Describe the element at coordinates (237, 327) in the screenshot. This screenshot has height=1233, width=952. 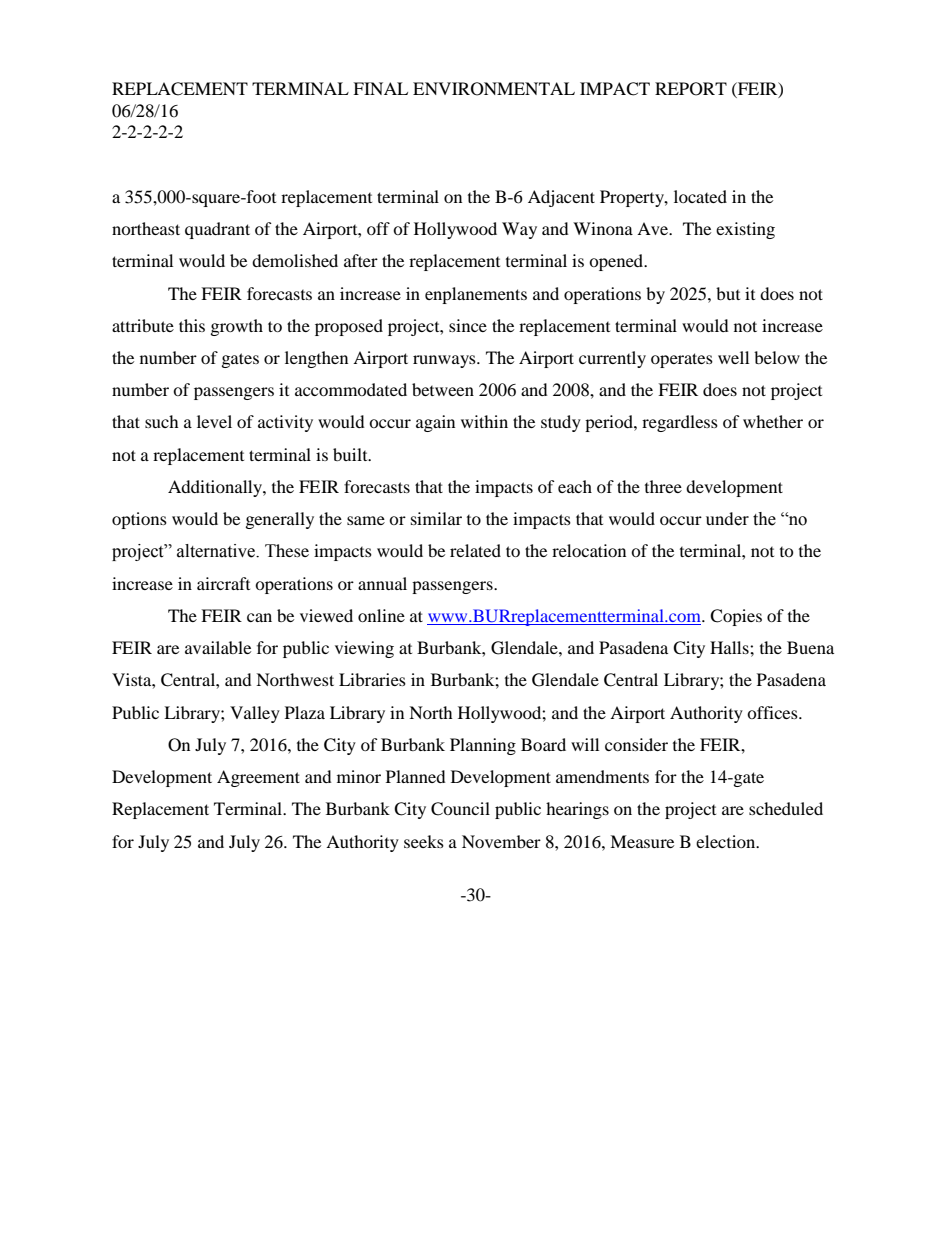
I see `growth` at that location.
